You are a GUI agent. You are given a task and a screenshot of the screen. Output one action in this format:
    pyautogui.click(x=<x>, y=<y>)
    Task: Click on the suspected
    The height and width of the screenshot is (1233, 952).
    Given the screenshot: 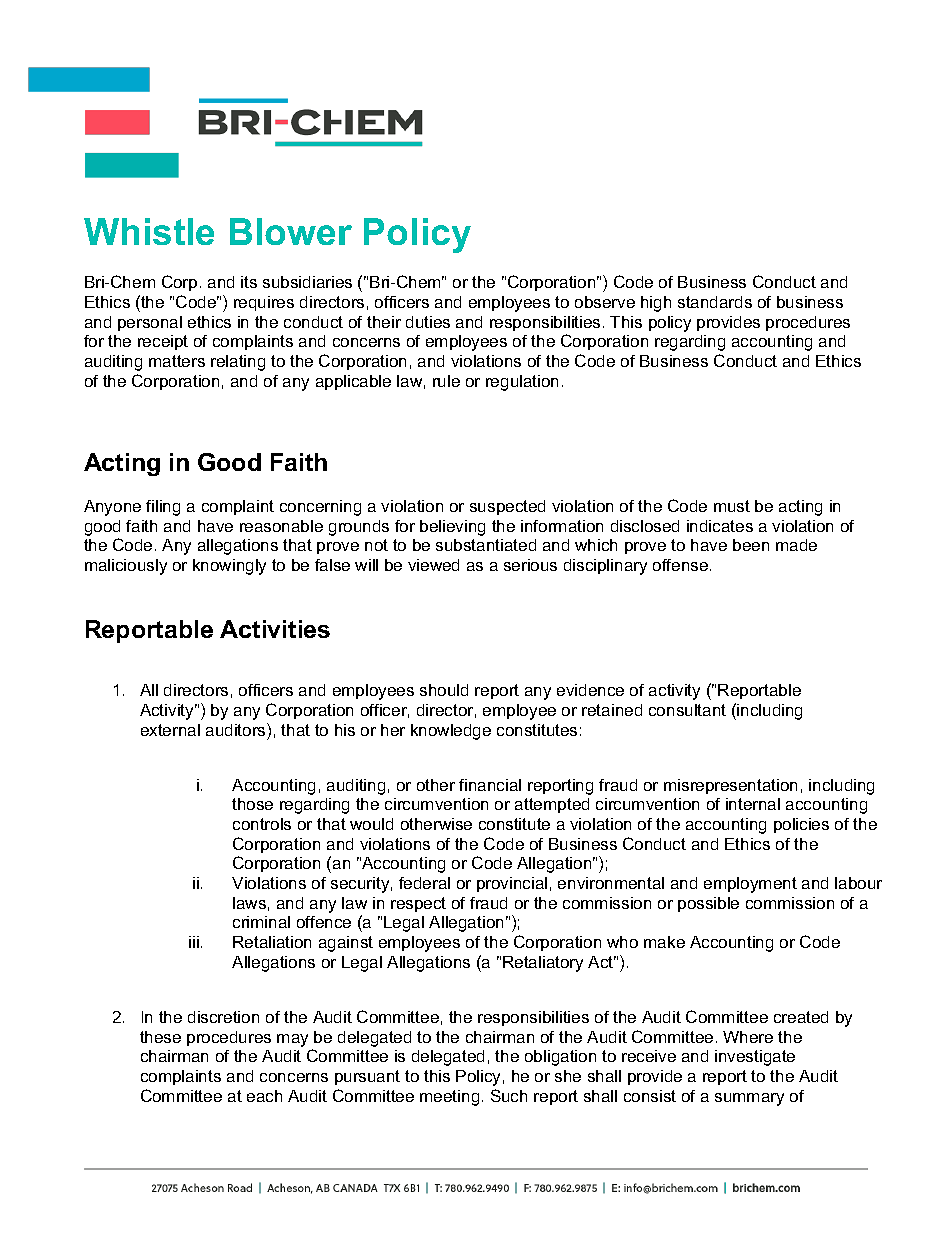 What is the action you would take?
    pyautogui.click(x=507, y=507)
